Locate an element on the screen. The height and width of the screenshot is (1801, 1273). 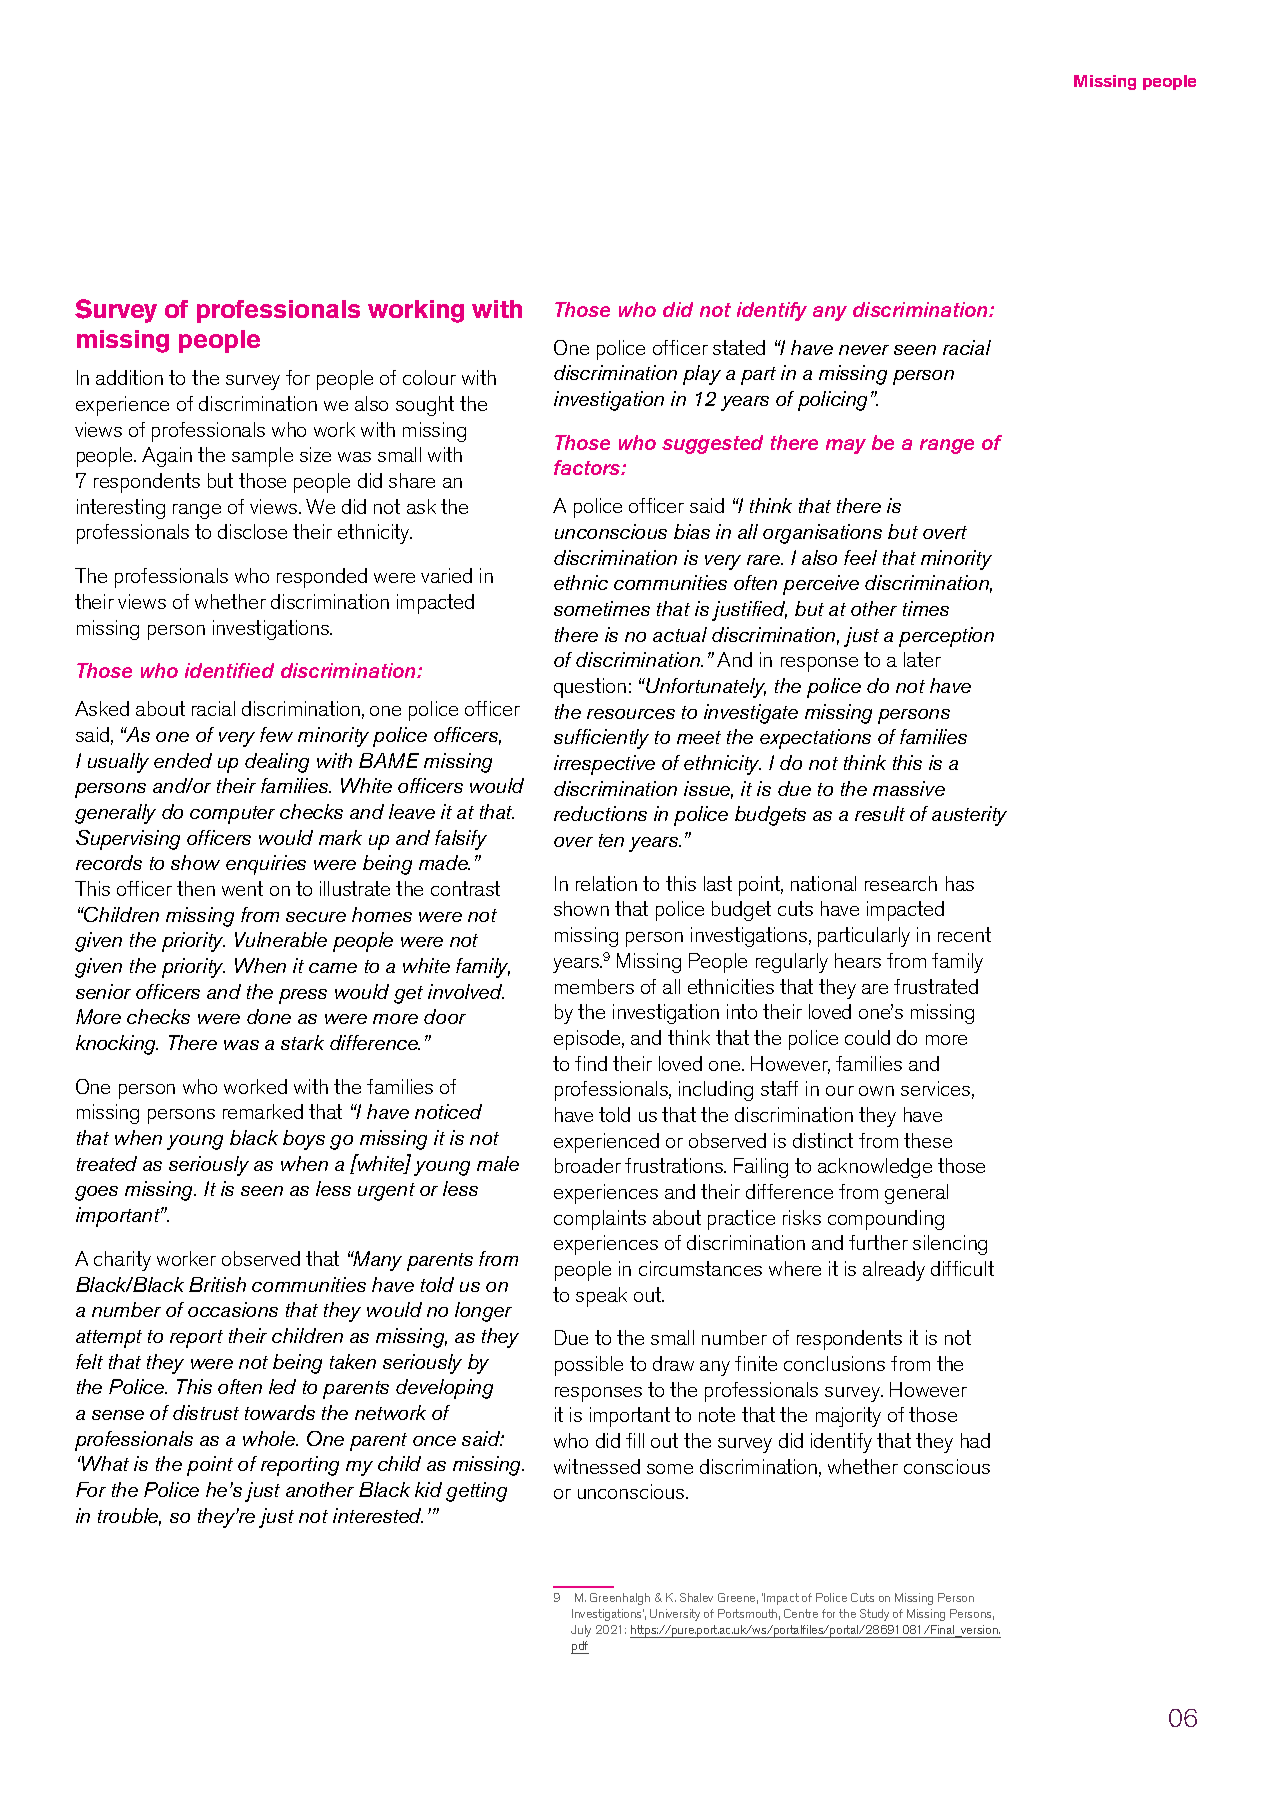
then is located at coordinates (196, 888).
